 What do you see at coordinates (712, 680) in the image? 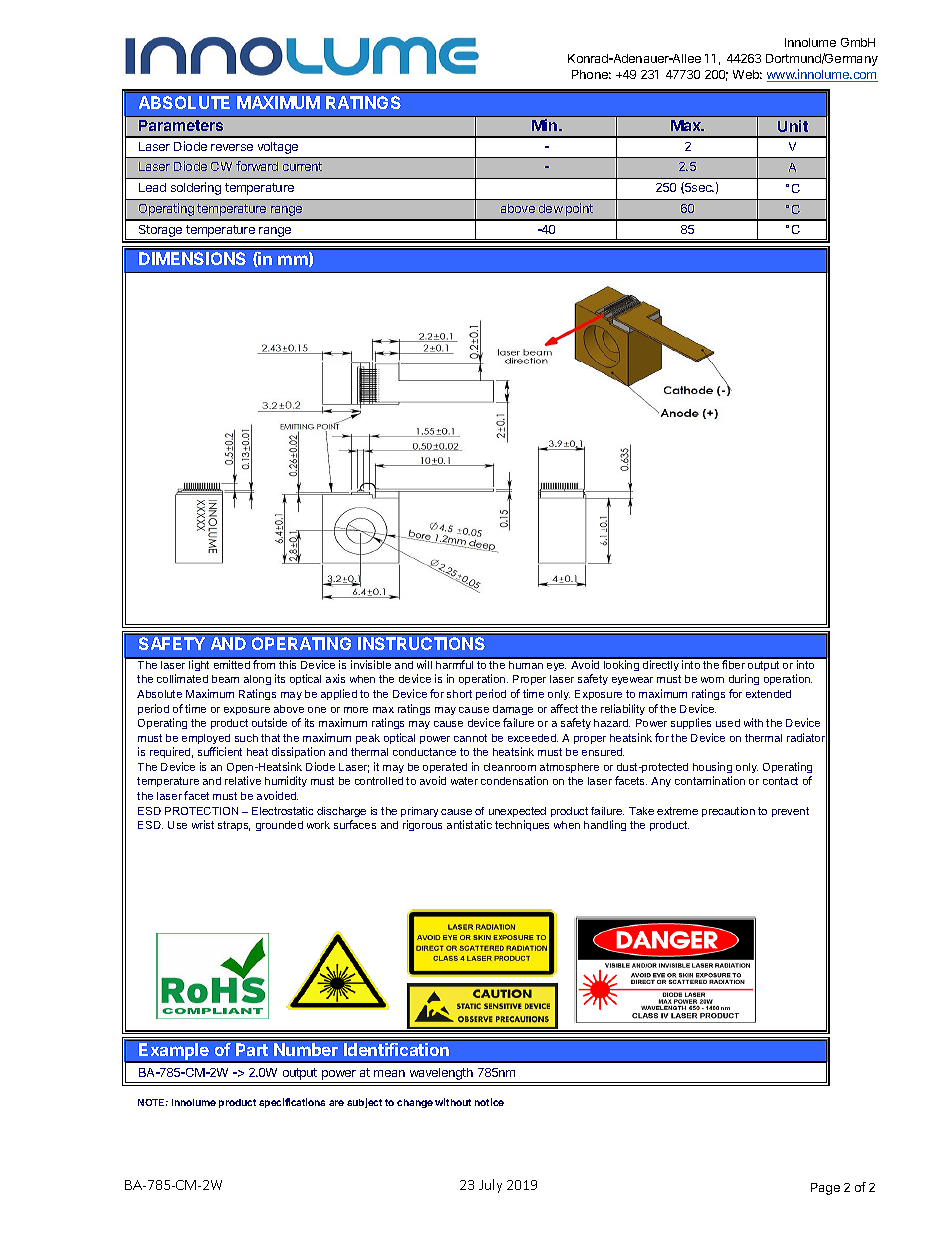
I see `worn` at bounding box center [712, 680].
